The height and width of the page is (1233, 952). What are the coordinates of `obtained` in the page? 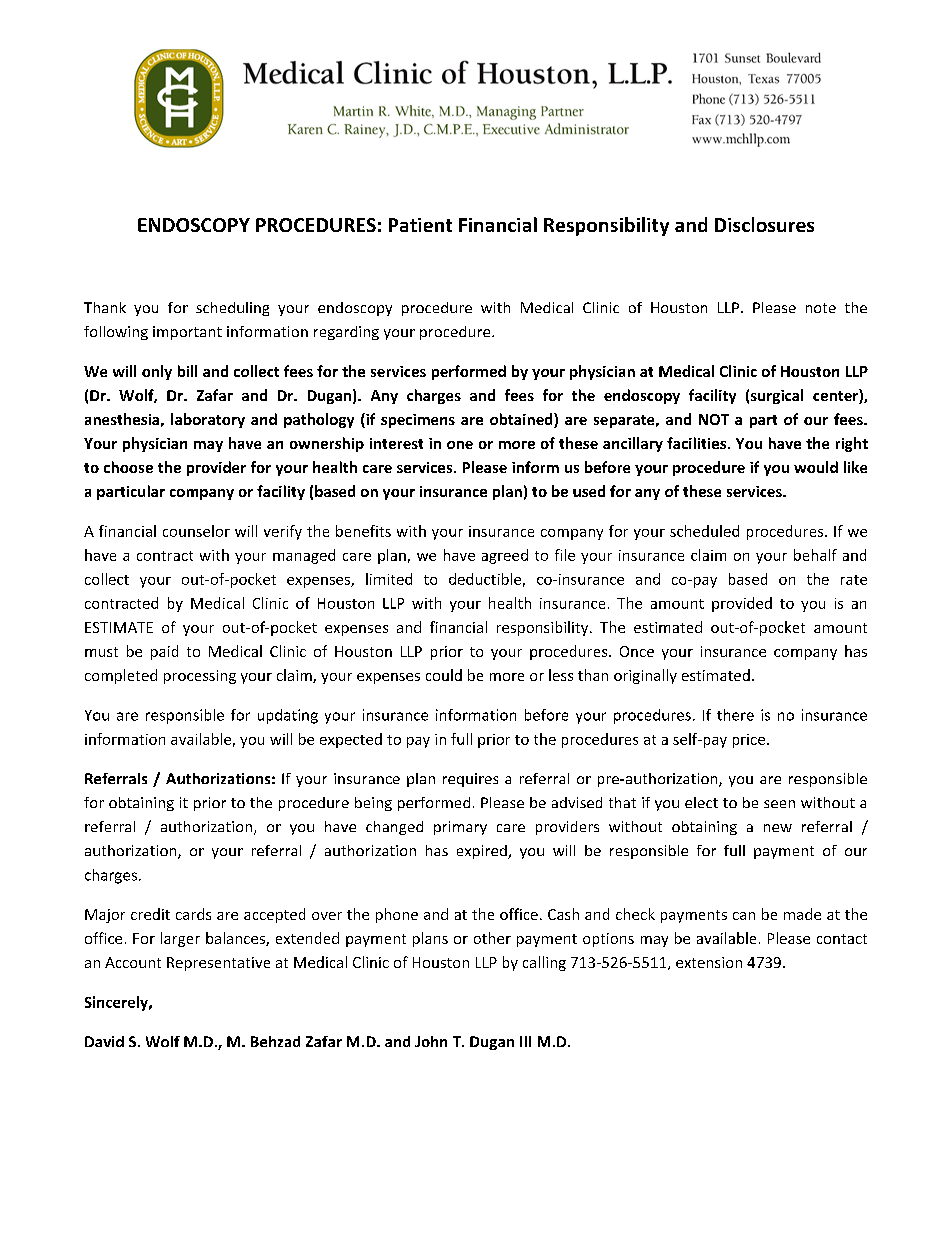 It's located at (522, 420).
